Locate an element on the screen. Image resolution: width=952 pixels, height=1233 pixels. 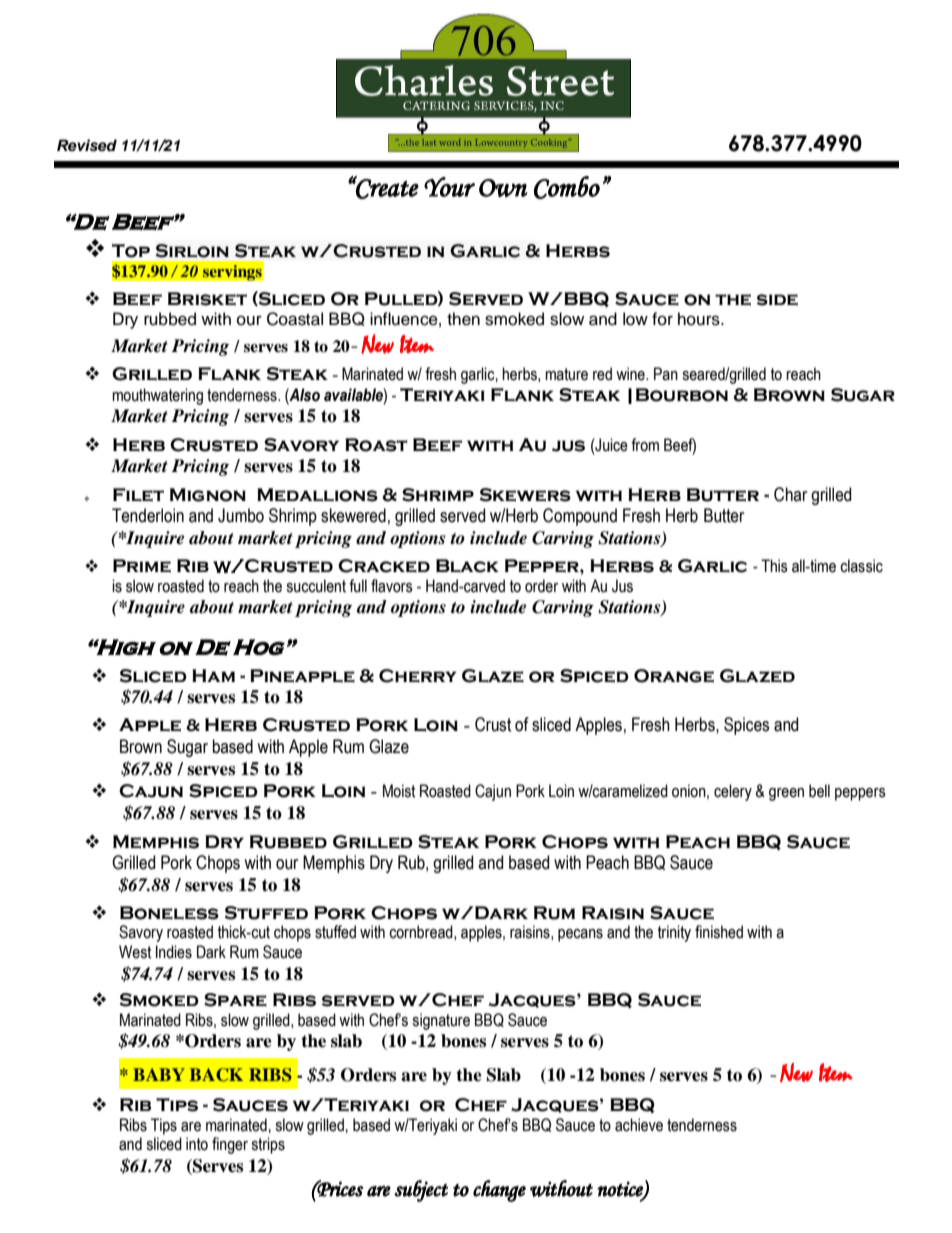
flavors is located at coordinates (392, 586).
